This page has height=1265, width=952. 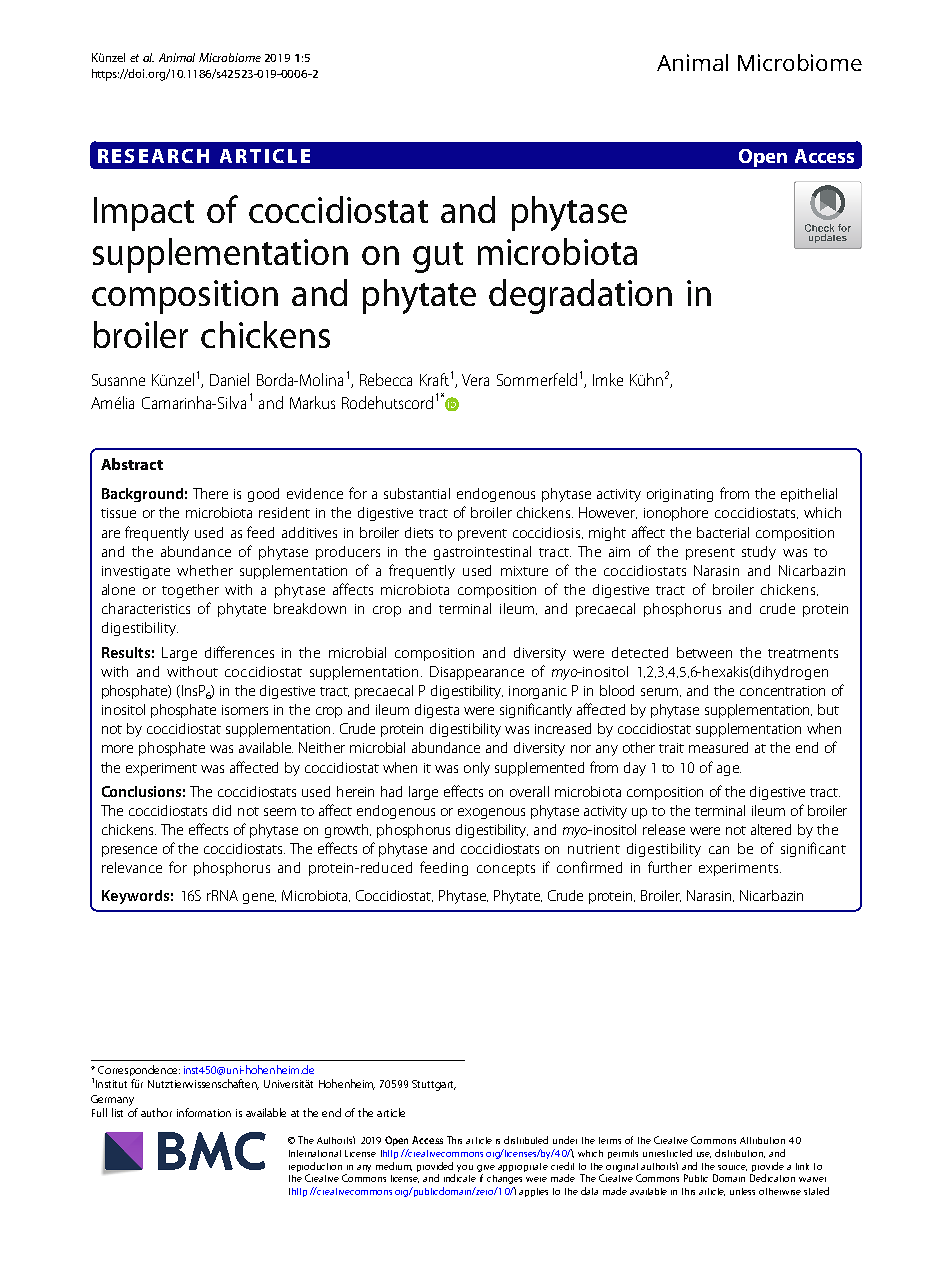 What do you see at coordinates (477, 769) in the page?
I see `only` at bounding box center [477, 769].
